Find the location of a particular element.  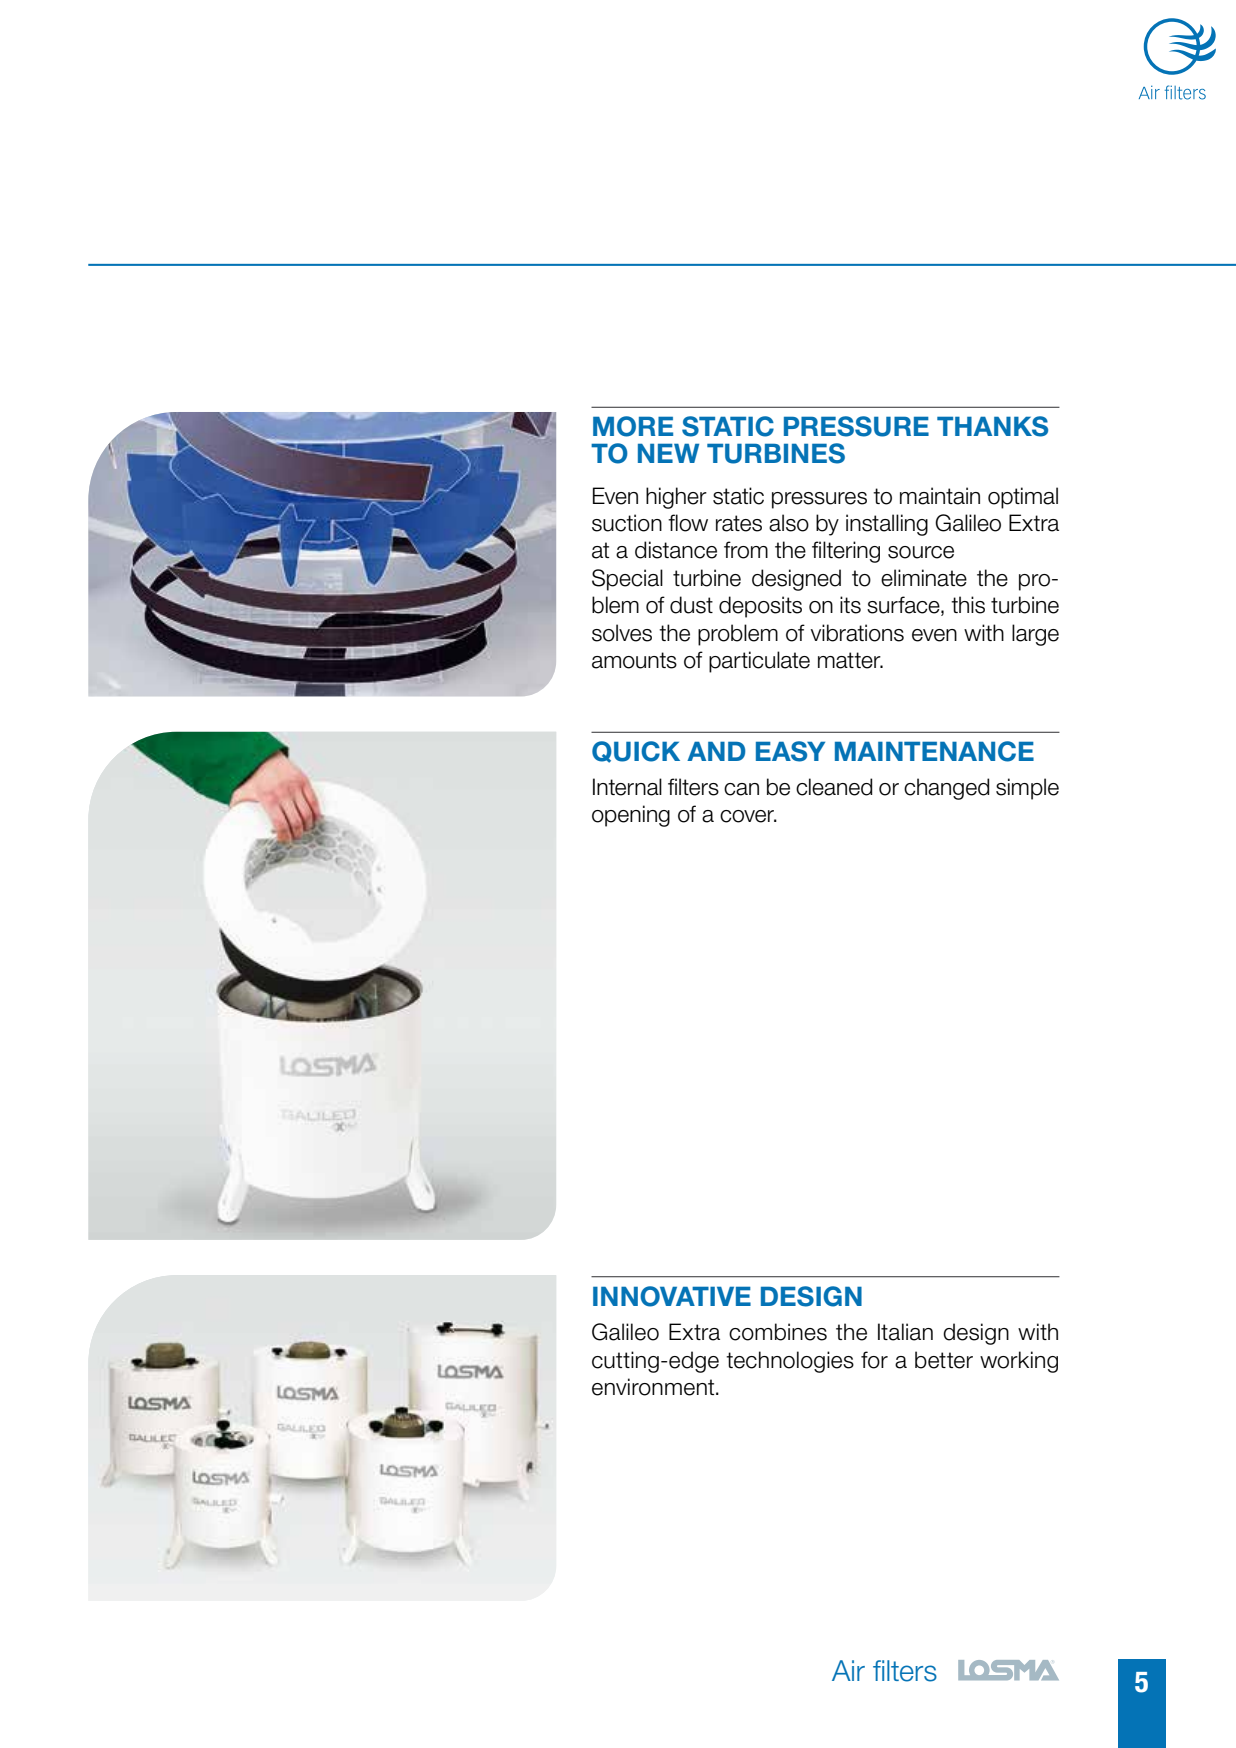

environment is located at coordinates (654, 1387).
